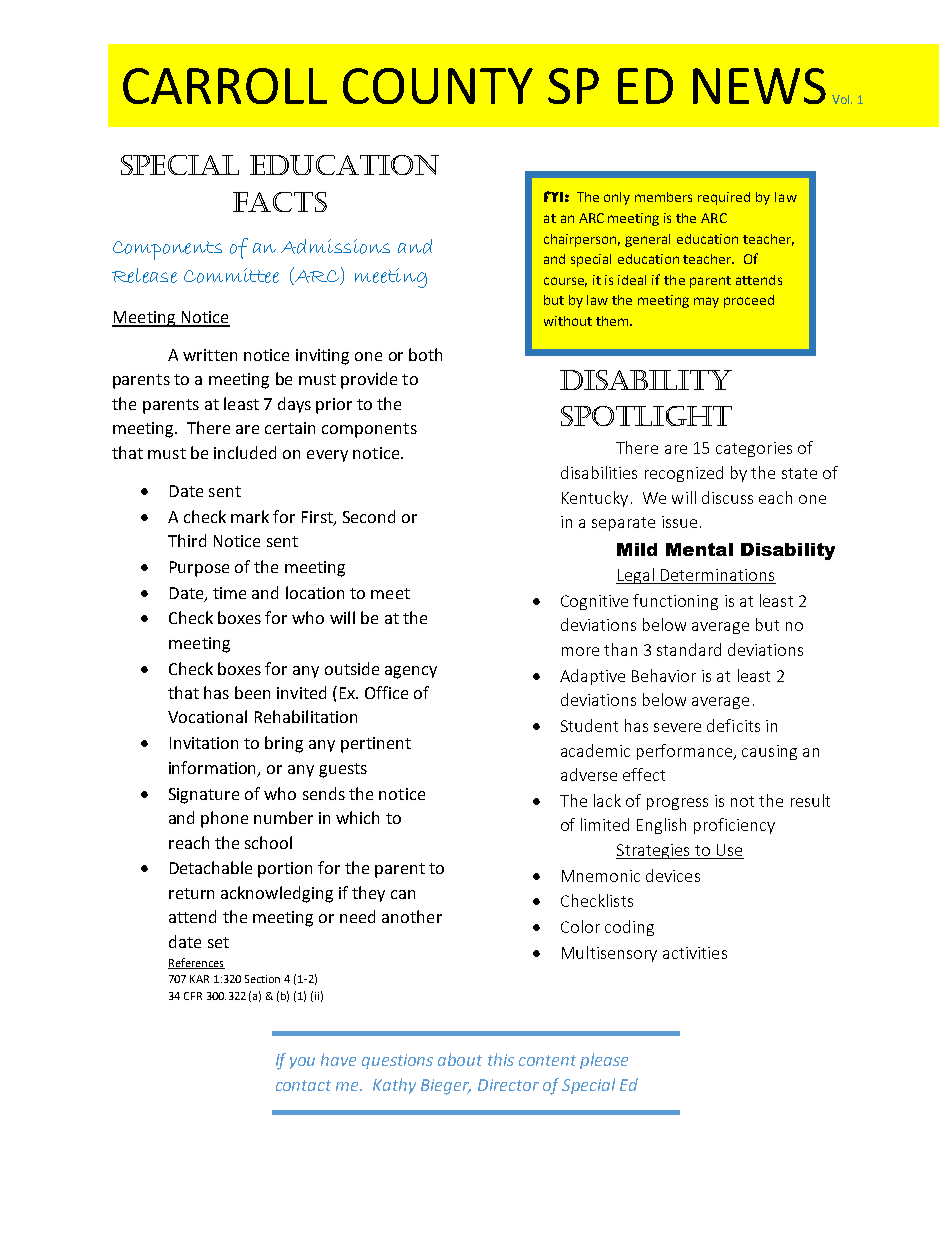 The height and width of the document is (1233, 952). What do you see at coordinates (438, 86) in the document?
I see `COUNTY` at bounding box center [438, 86].
